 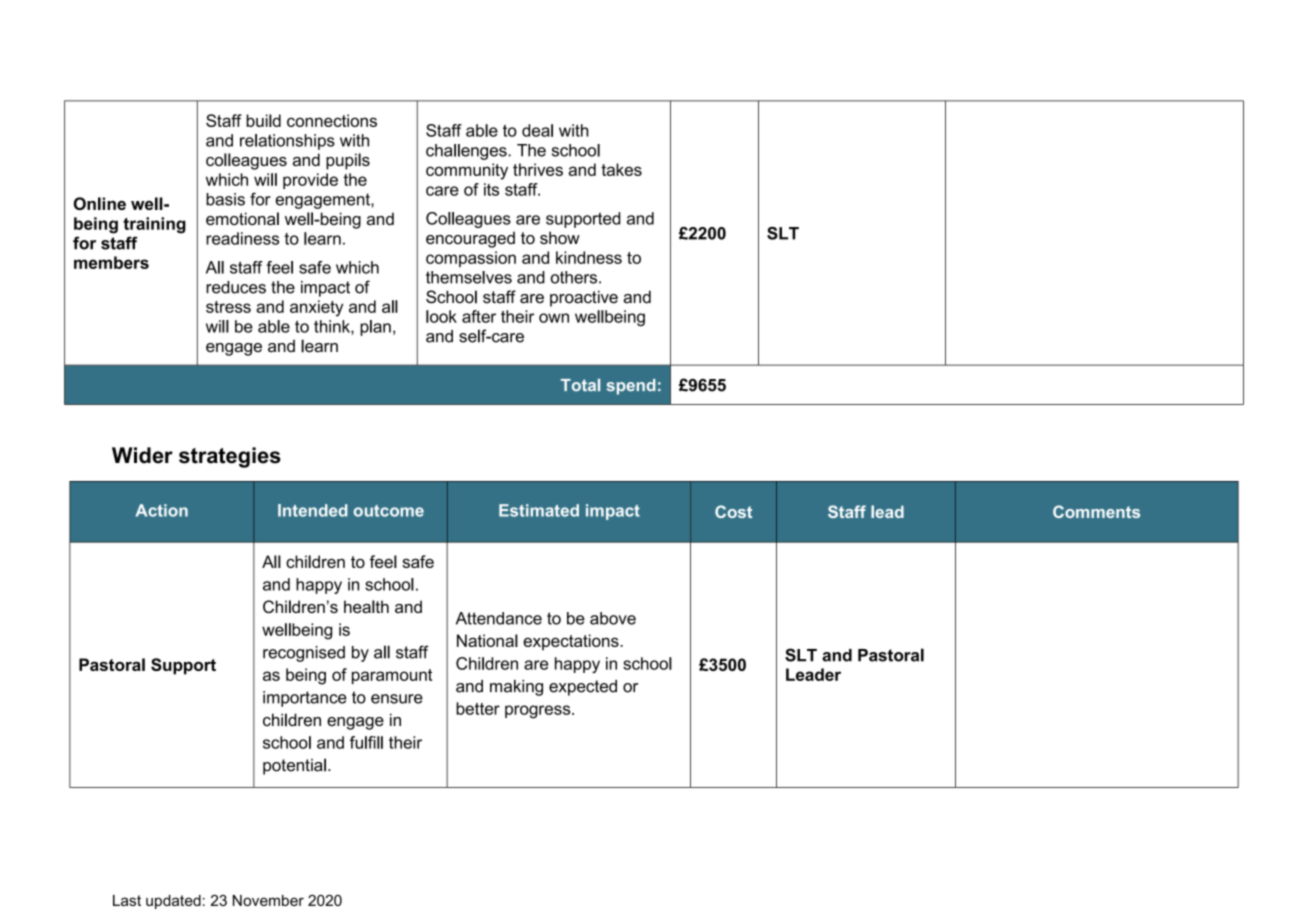 I want to click on takes, so click(x=621, y=169).
